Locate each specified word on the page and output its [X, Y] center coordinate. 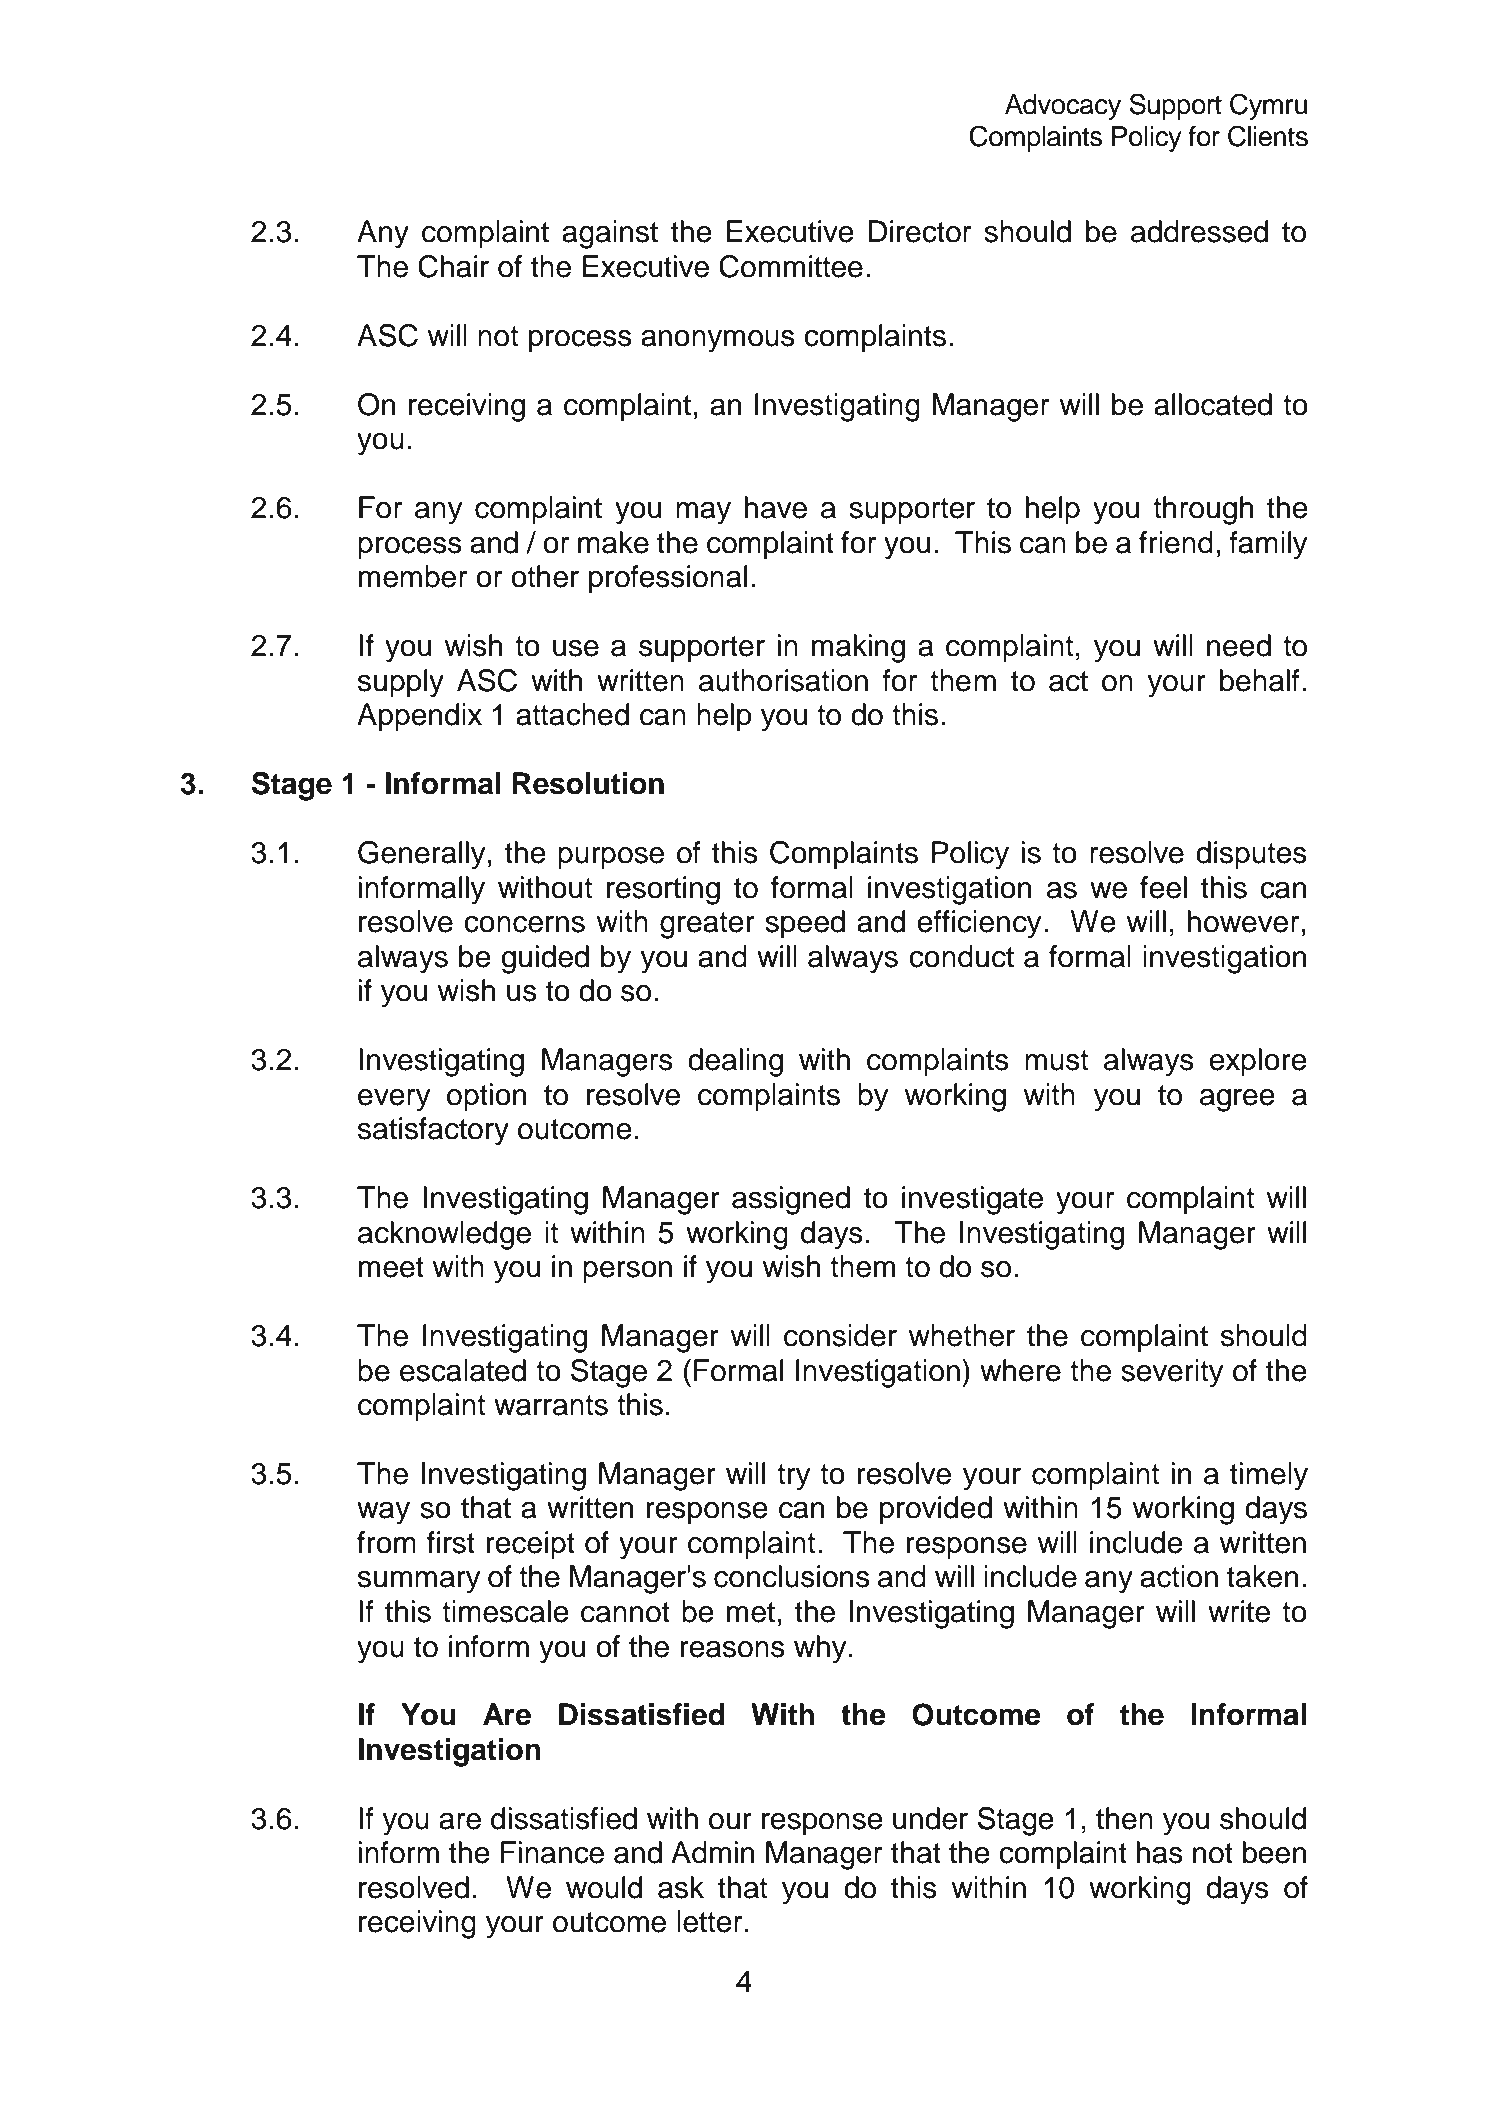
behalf [1260, 680]
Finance [552, 1852]
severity [1172, 1373]
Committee [791, 266]
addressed [1199, 231]
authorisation [783, 680]
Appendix [419, 717]
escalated [463, 1370]
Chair [453, 266]
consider [840, 1335]
